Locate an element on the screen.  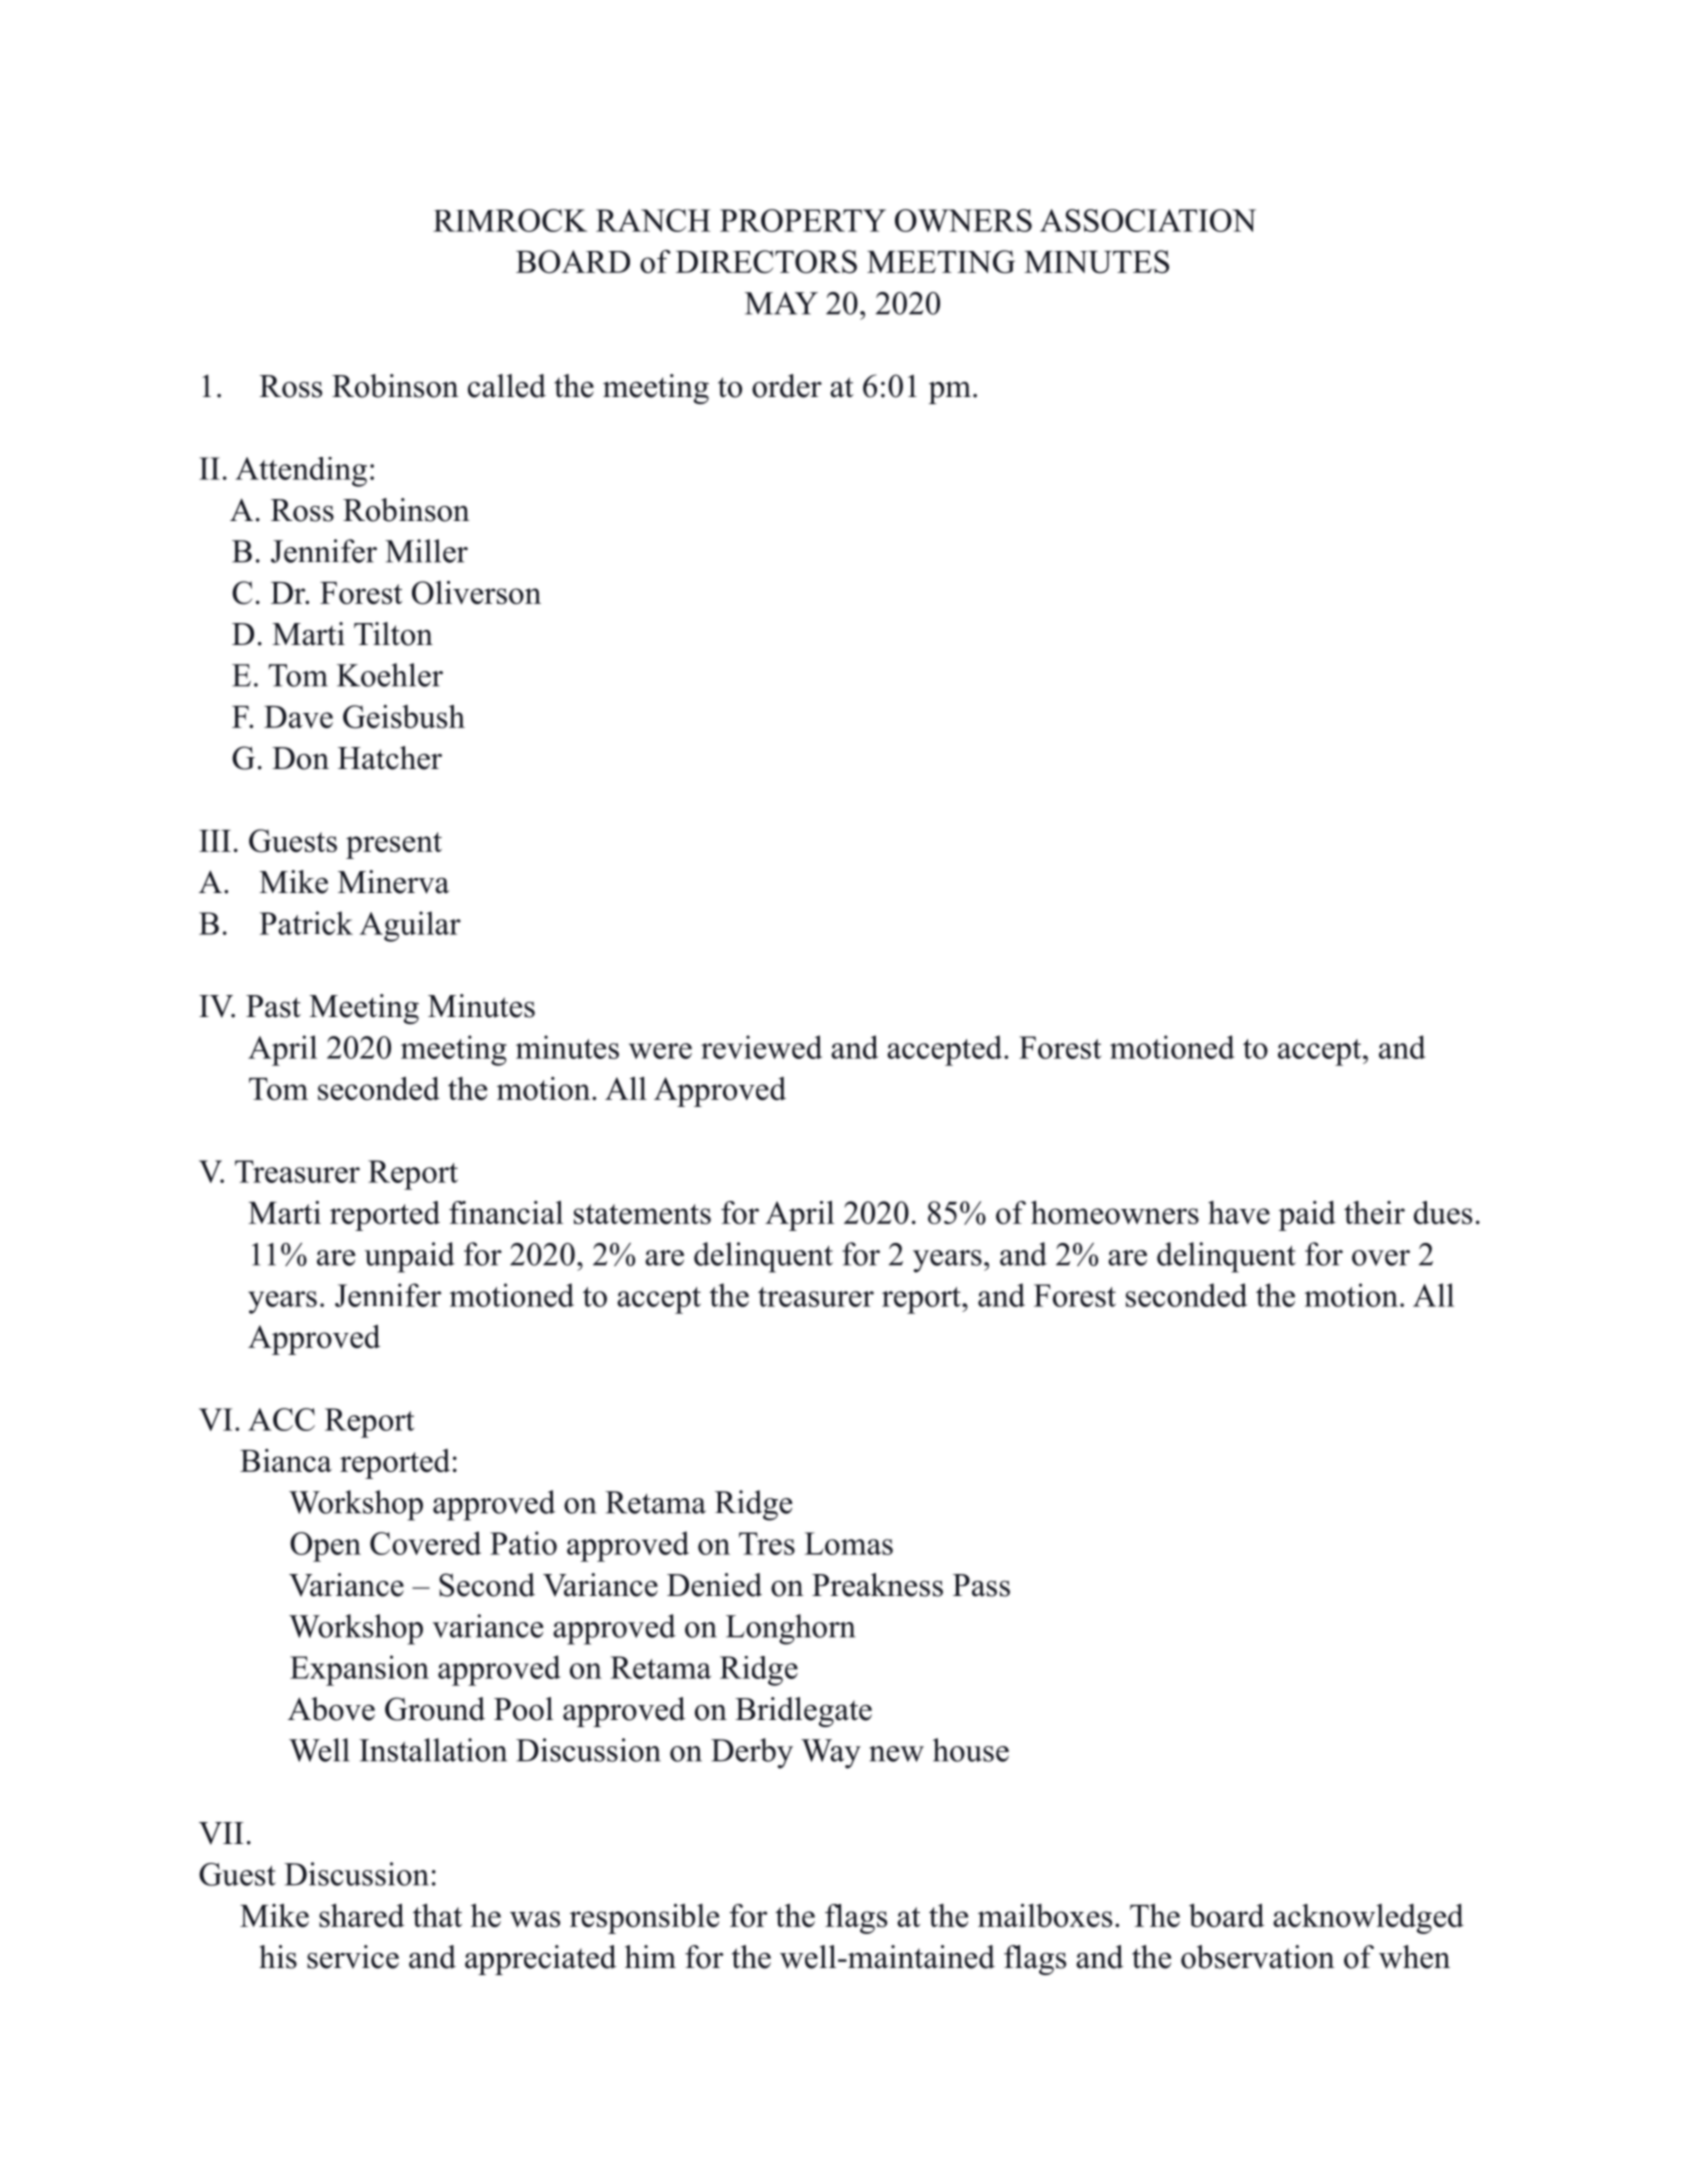
shared is located at coordinates (361, 1915).
